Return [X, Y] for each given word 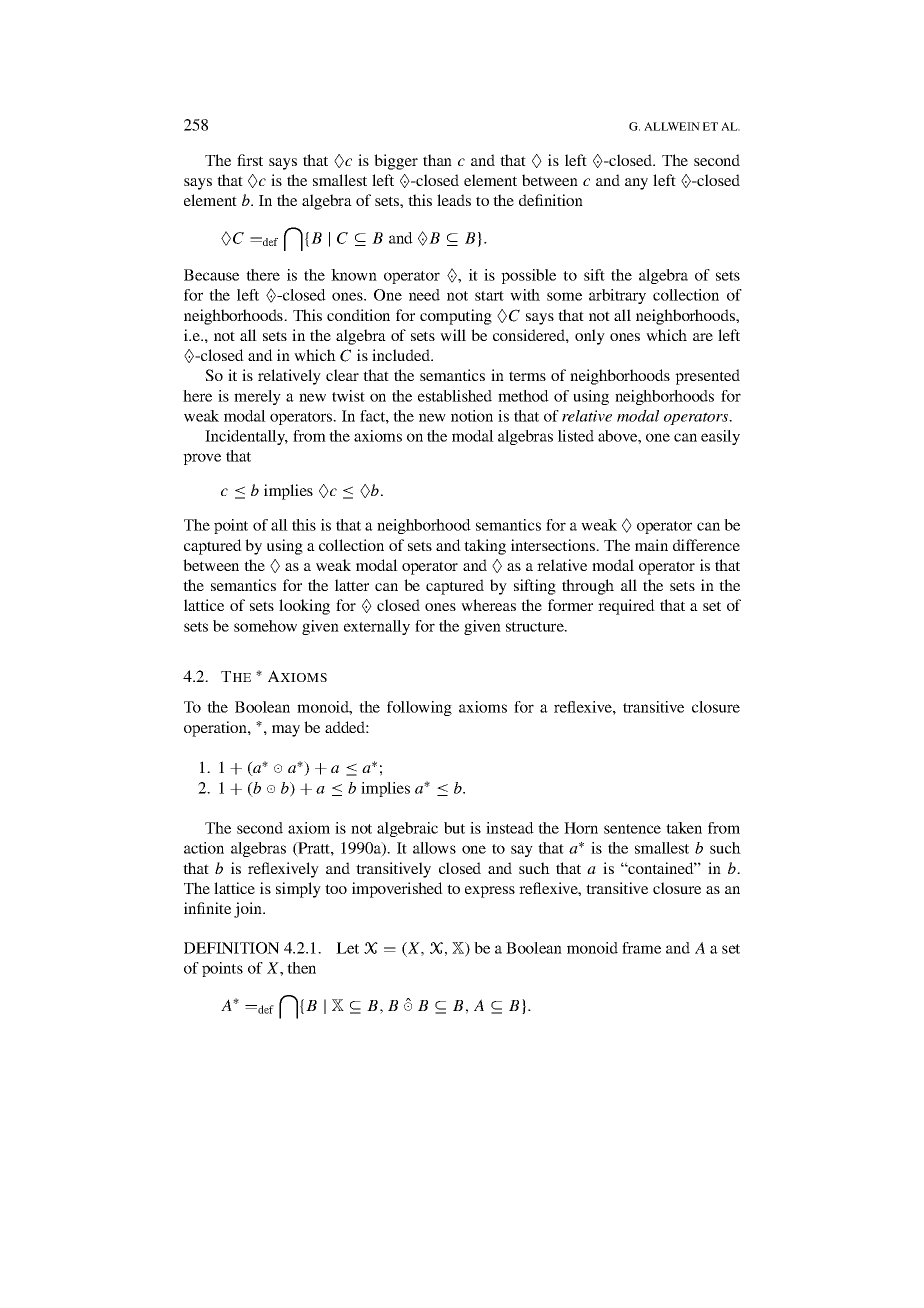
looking [304, 607]
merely [257, 397]
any [636, 184]
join [249, 910]
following [419, 708]
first [250, 160]
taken [684, 828]
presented [707, 377]
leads [454, 200]
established [455, 396]
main [651, 545]
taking [485, 547]
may [286, 731]
